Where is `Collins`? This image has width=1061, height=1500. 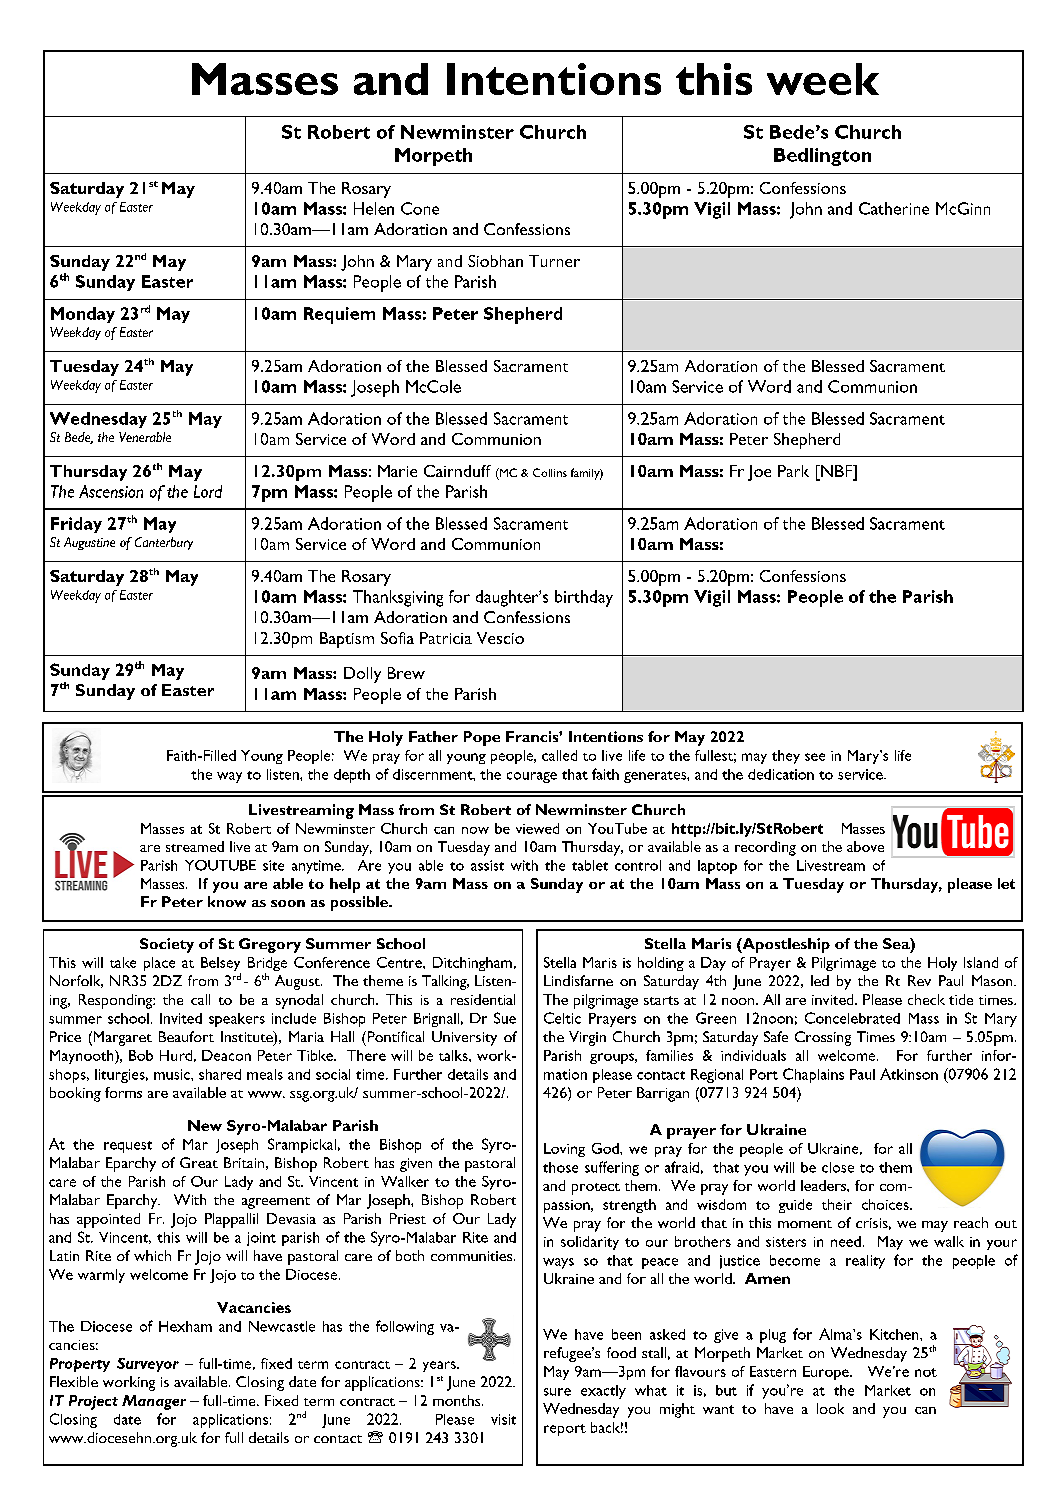
Collins is located at coordinates (550, 472).
